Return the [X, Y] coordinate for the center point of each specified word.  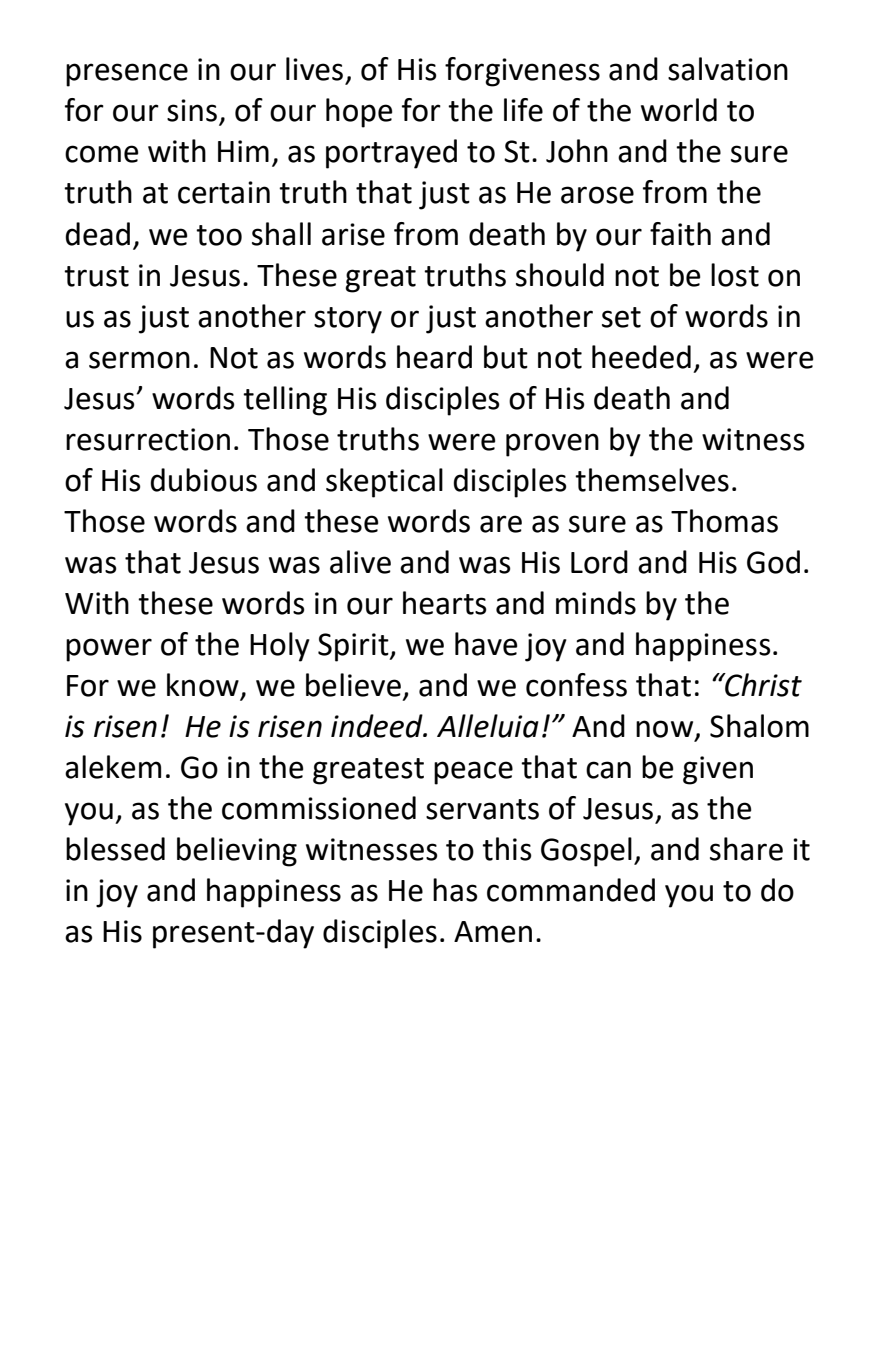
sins [192, 110]
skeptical [384, 483]
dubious [203, 480]
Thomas [724, 521]
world [679, 110]
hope [359, 113]
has [455, 890]
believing [237, 852]
